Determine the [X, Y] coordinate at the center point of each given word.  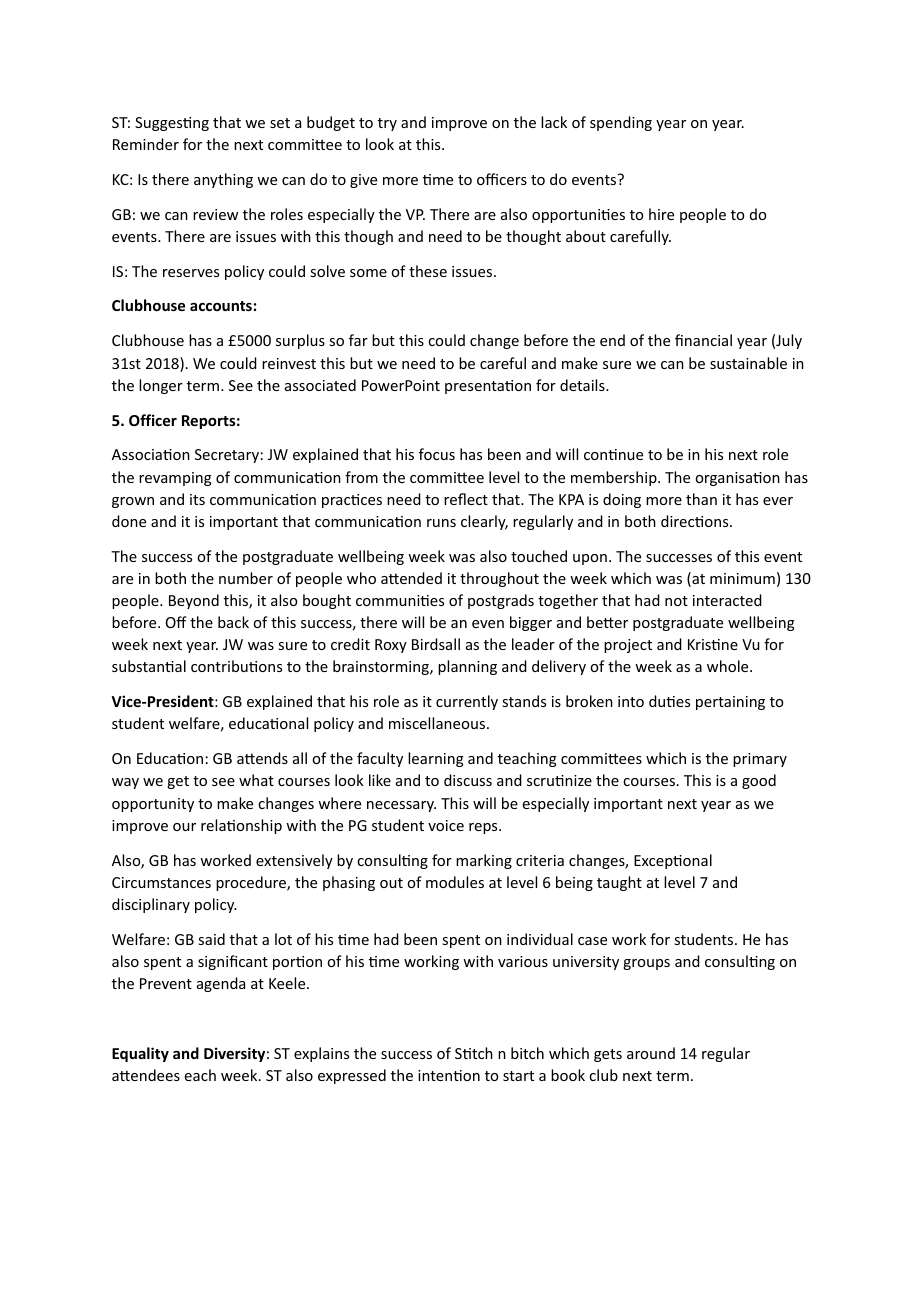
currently [467, 702]
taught [619, 883]
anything [223, 180]
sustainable [748, 363]
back [233, 622]
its [197, 499]
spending [621, 123]
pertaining [730, 703]
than [701, 499]
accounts [221, 306]
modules [455, 882]
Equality [140, 1054]
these [428, 271]
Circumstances [161, 882]
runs [441, 523]
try [387, 124]
